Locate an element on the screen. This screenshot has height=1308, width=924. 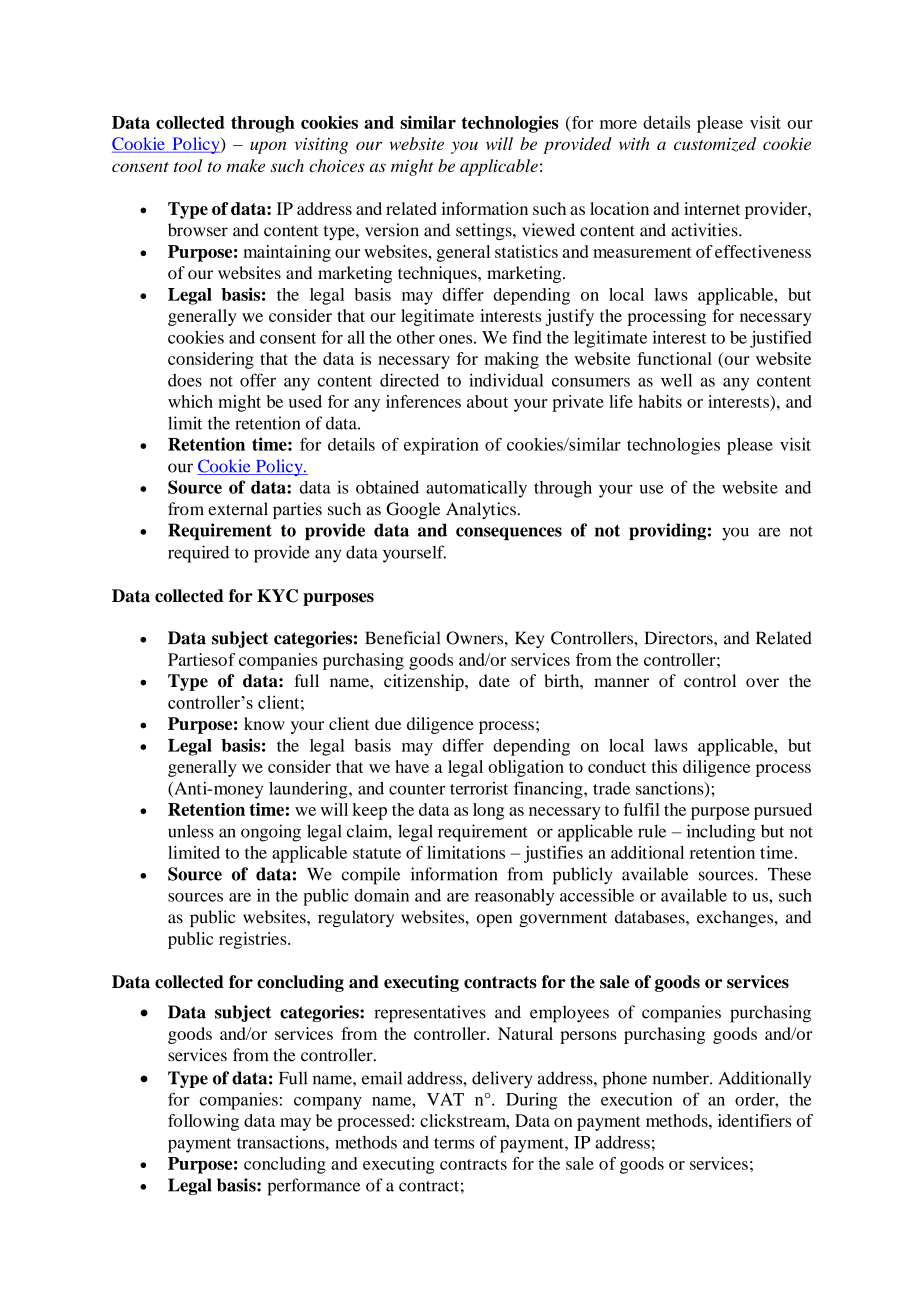
terms is located at coordinates (454, 1143).
